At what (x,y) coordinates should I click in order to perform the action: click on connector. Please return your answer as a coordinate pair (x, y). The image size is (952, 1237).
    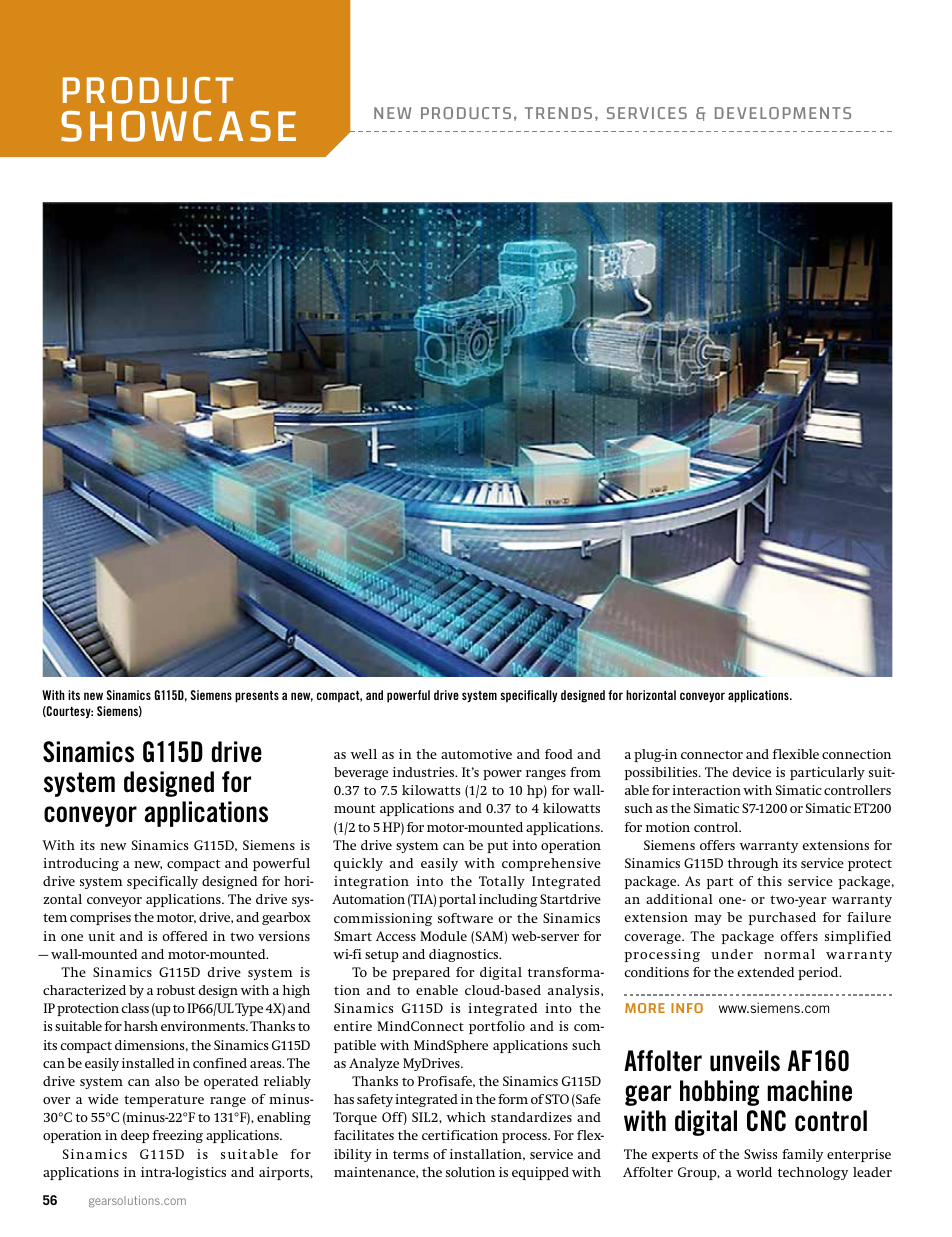
    Looking at the image, I should click on (712, 754).
